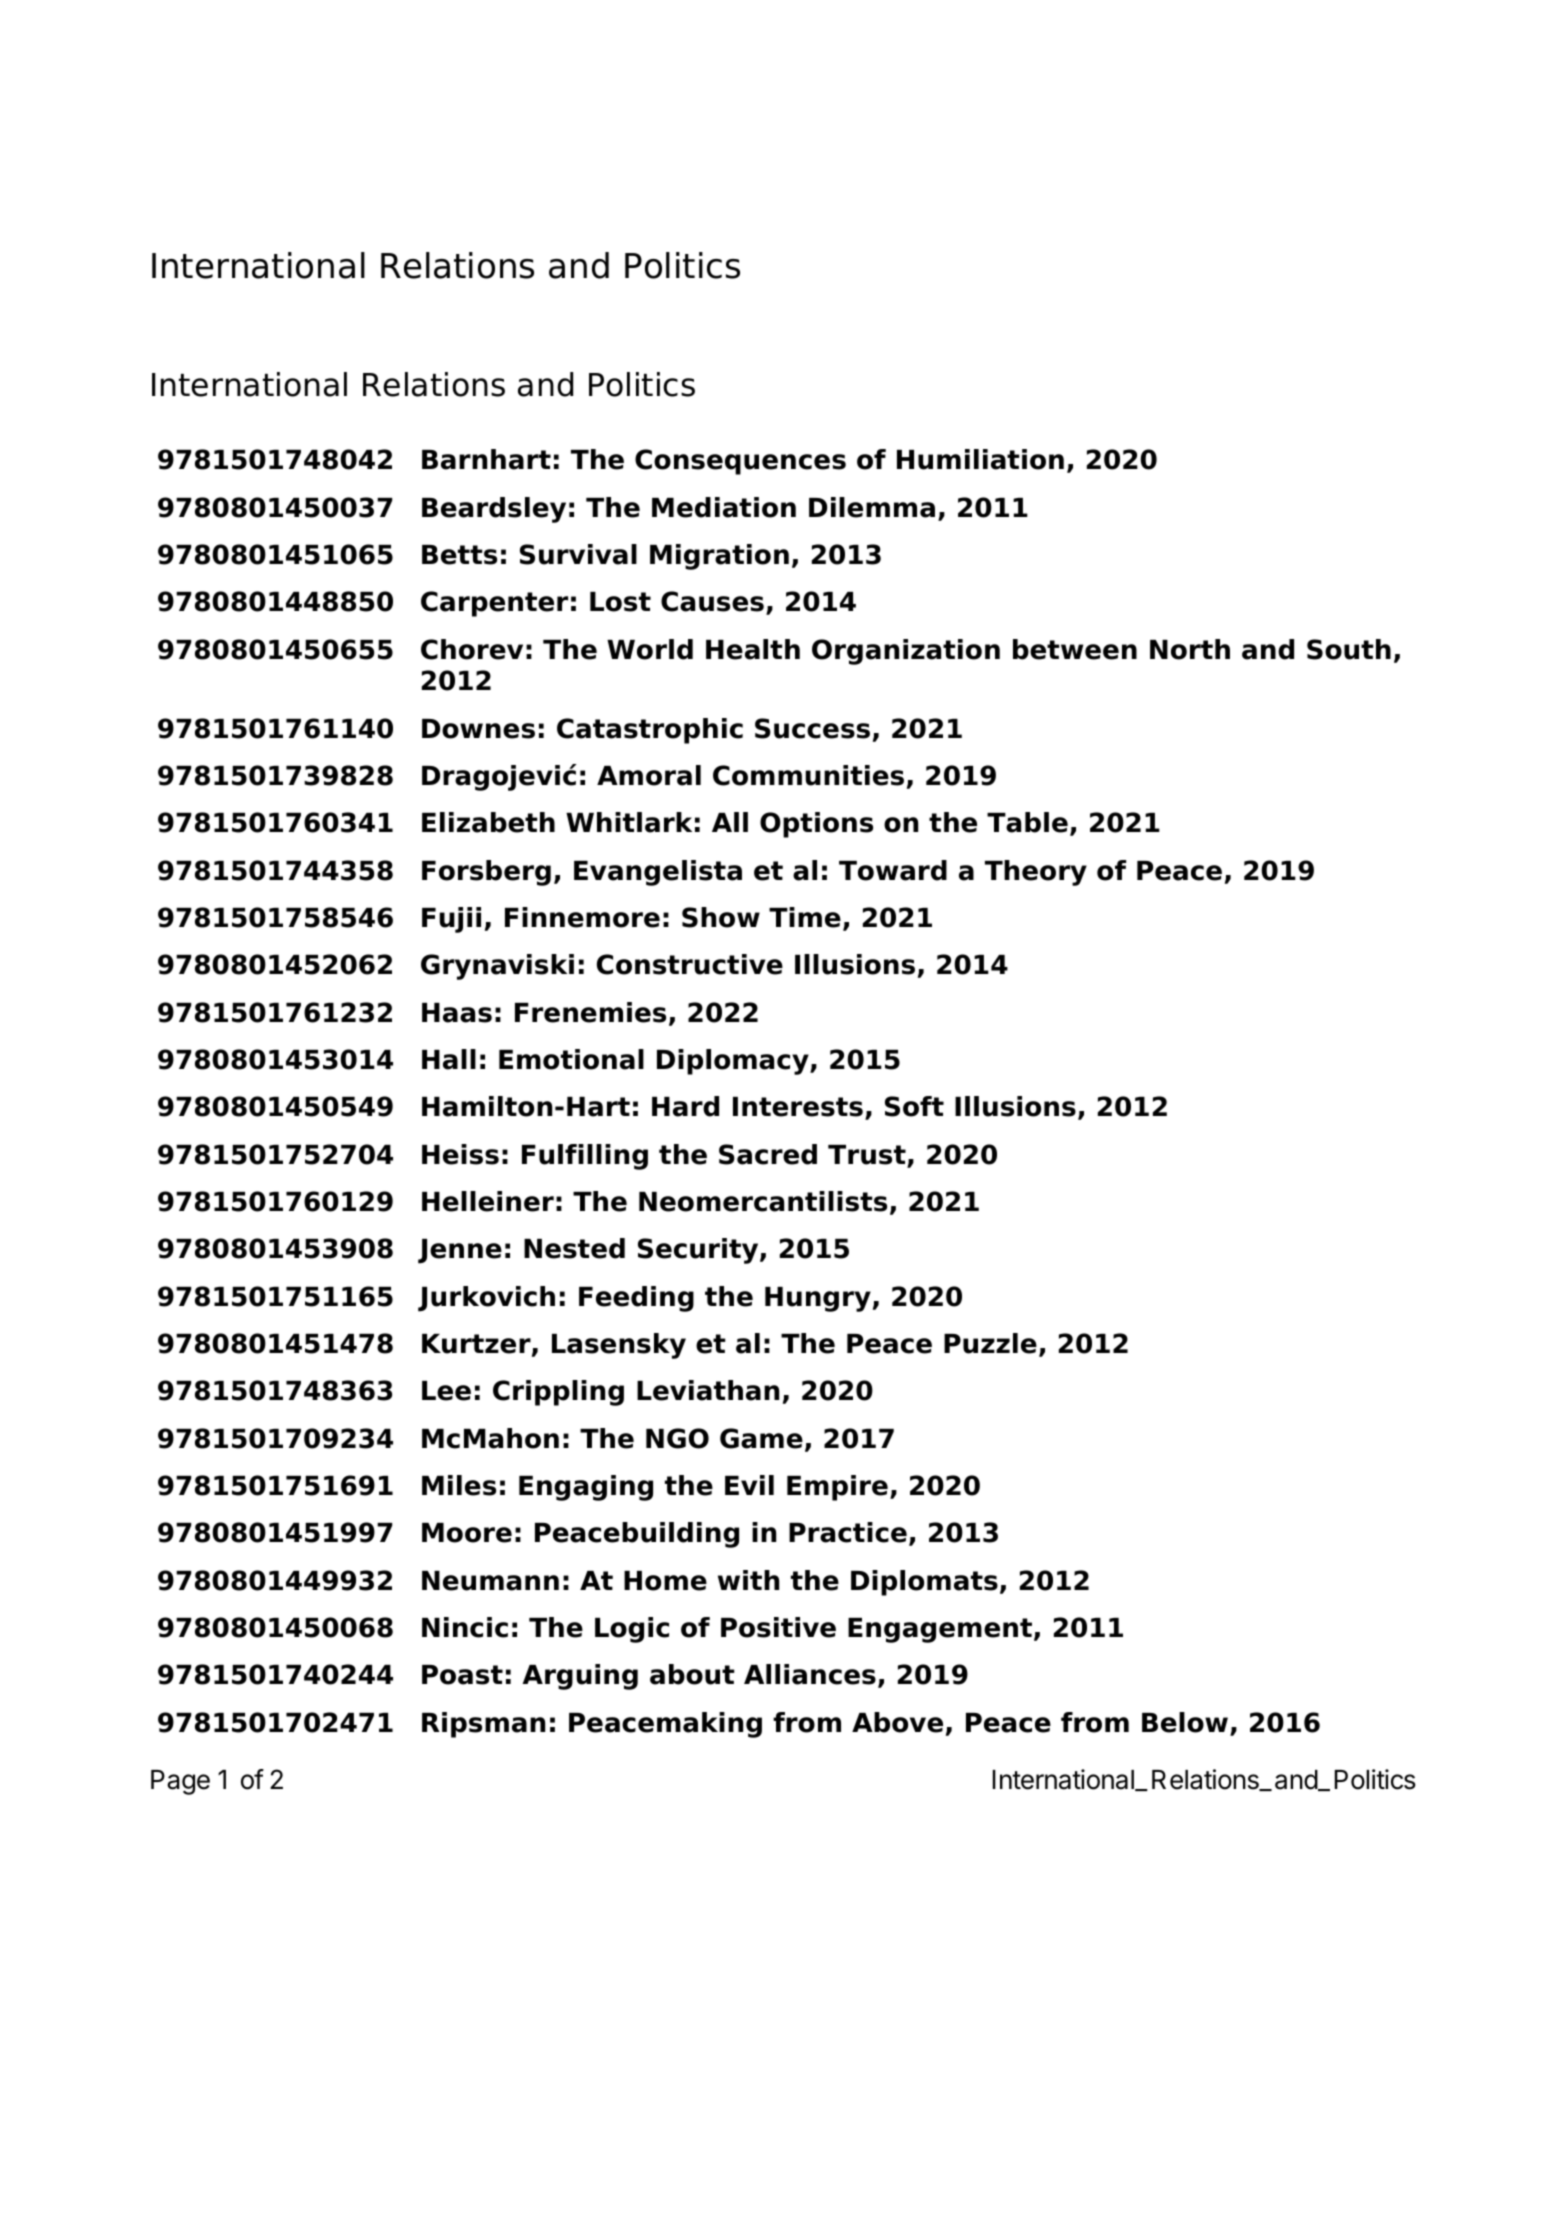  I want to click on Mediation, so click(724, 507).
